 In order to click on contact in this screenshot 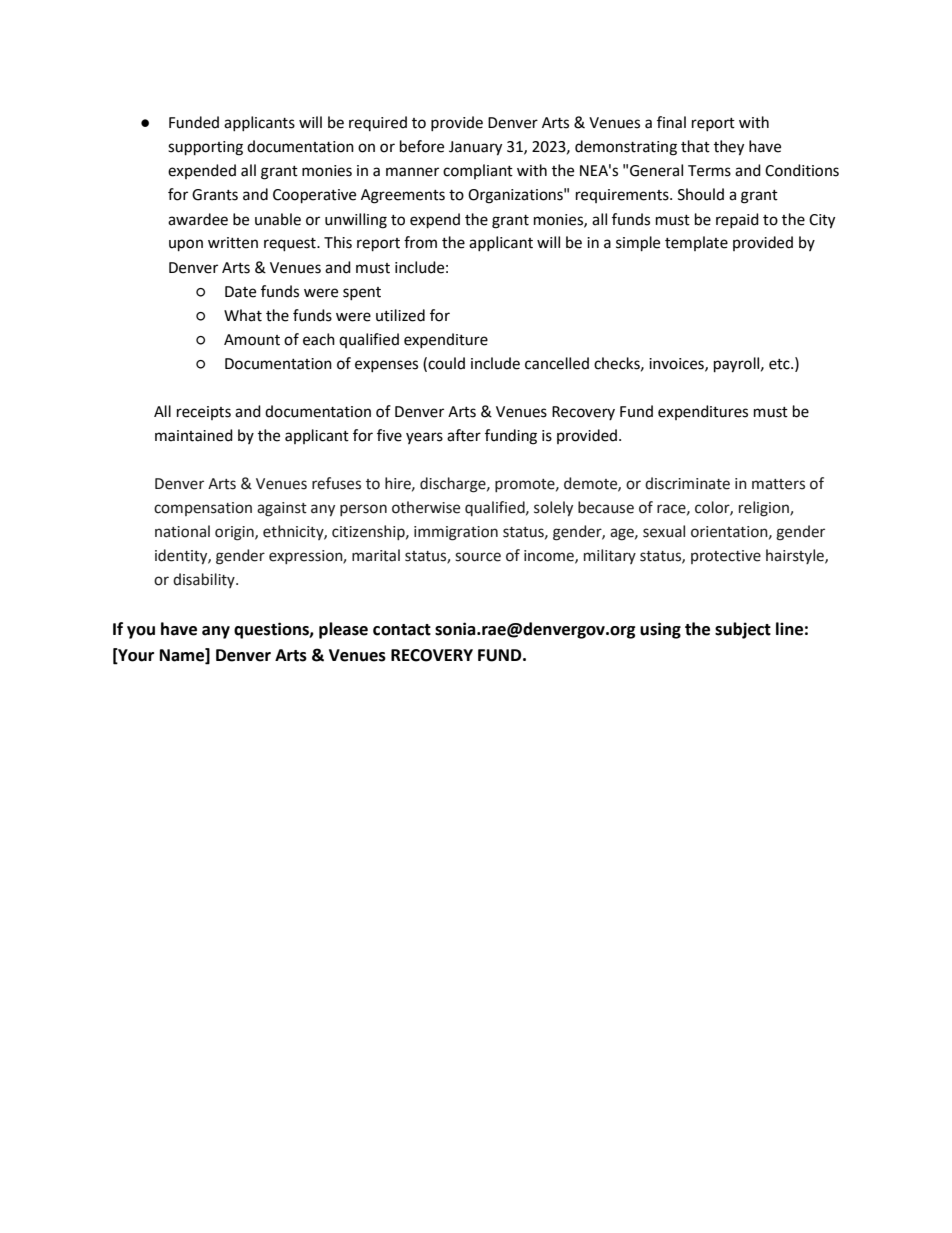, I will do `click(402, 630)`.
